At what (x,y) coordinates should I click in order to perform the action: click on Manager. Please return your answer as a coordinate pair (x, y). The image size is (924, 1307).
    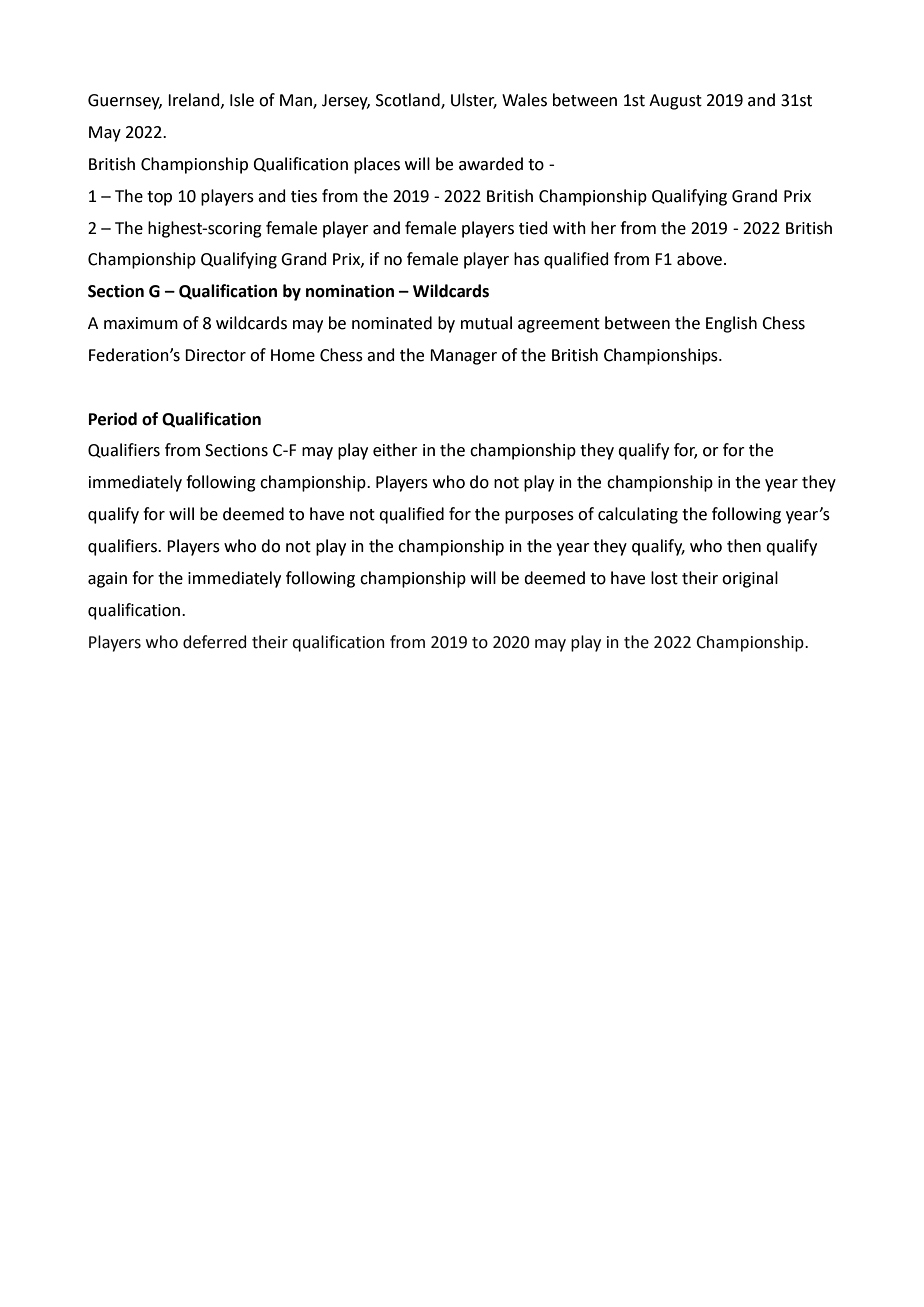
    Looking at the image, I should click on (463, 357).
